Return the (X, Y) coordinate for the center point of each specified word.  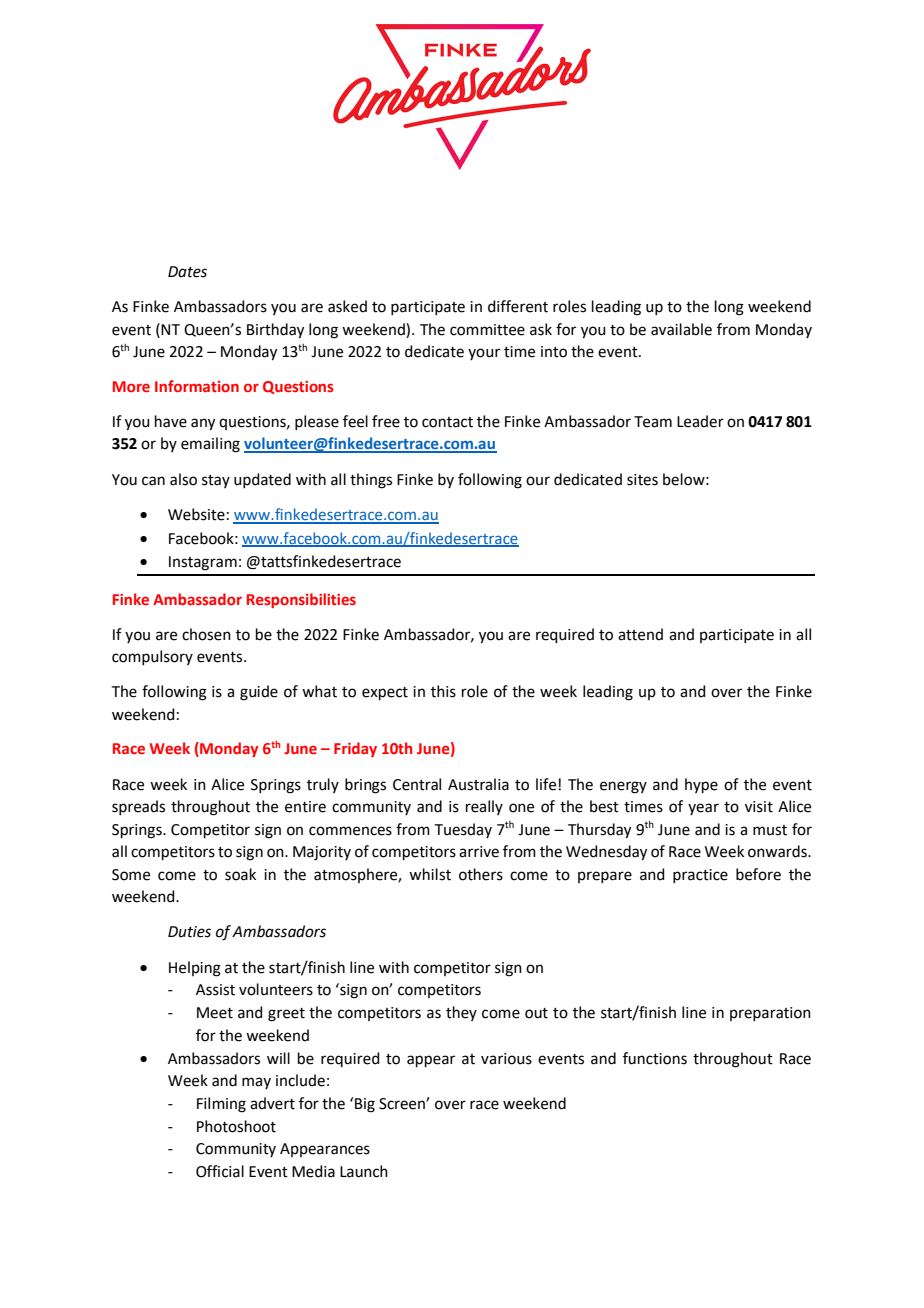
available (681, 329)
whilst (430, 874)
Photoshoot (236, 1126)
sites (642, 480)
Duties (189, 932)
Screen (403, 1104)
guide (259, 693)
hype (701, 785)
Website (196, 514)
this (443, 691)
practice (700, 876)
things (371, 481)
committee (487, 330)
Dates (187, 272)
